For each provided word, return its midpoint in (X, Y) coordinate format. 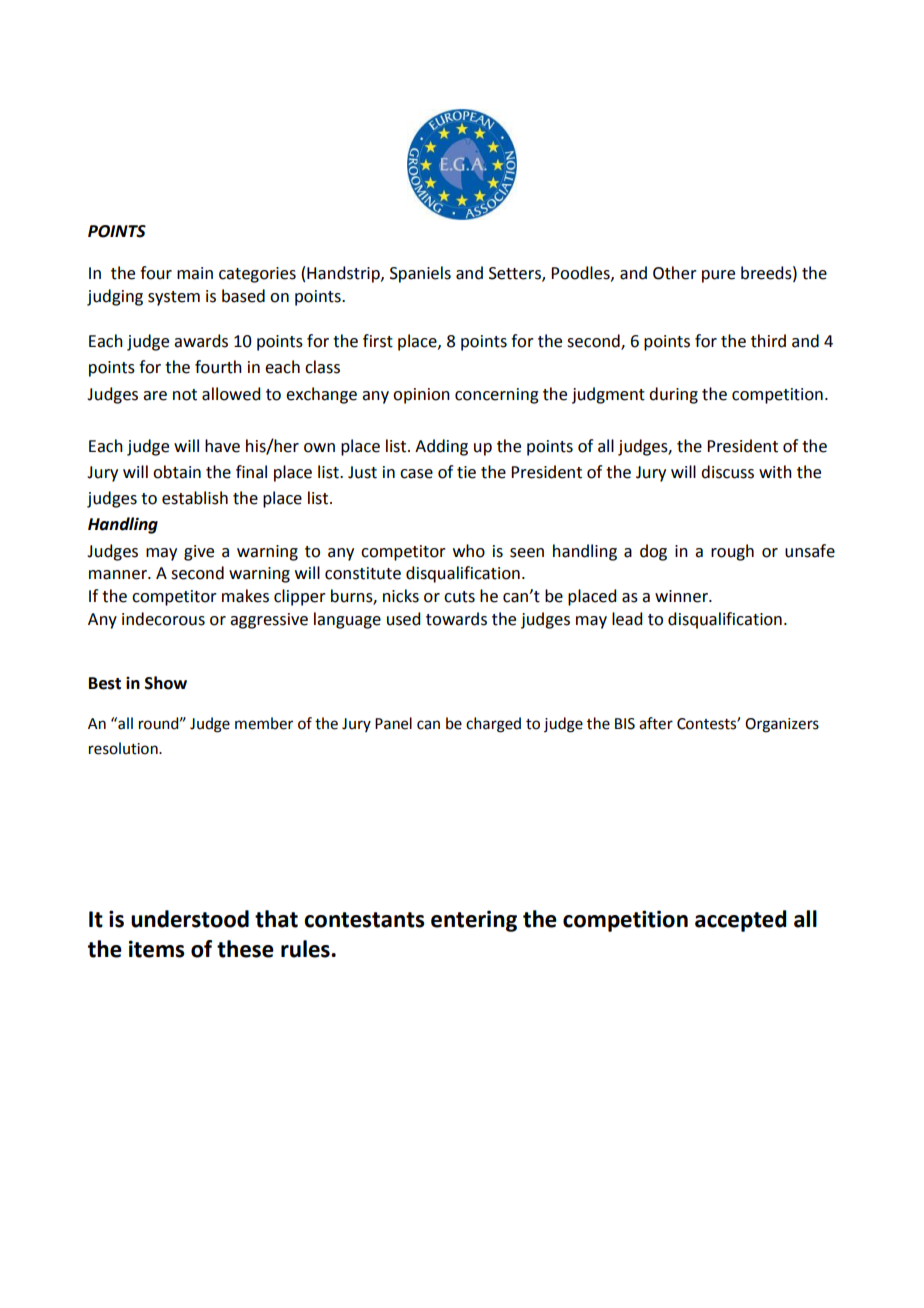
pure (718, 276)
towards (456, 619)
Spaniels (420, 274)
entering (474, 921)
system (174, 298)
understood (190, 919)
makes (245, 596)
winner (682, 596)
